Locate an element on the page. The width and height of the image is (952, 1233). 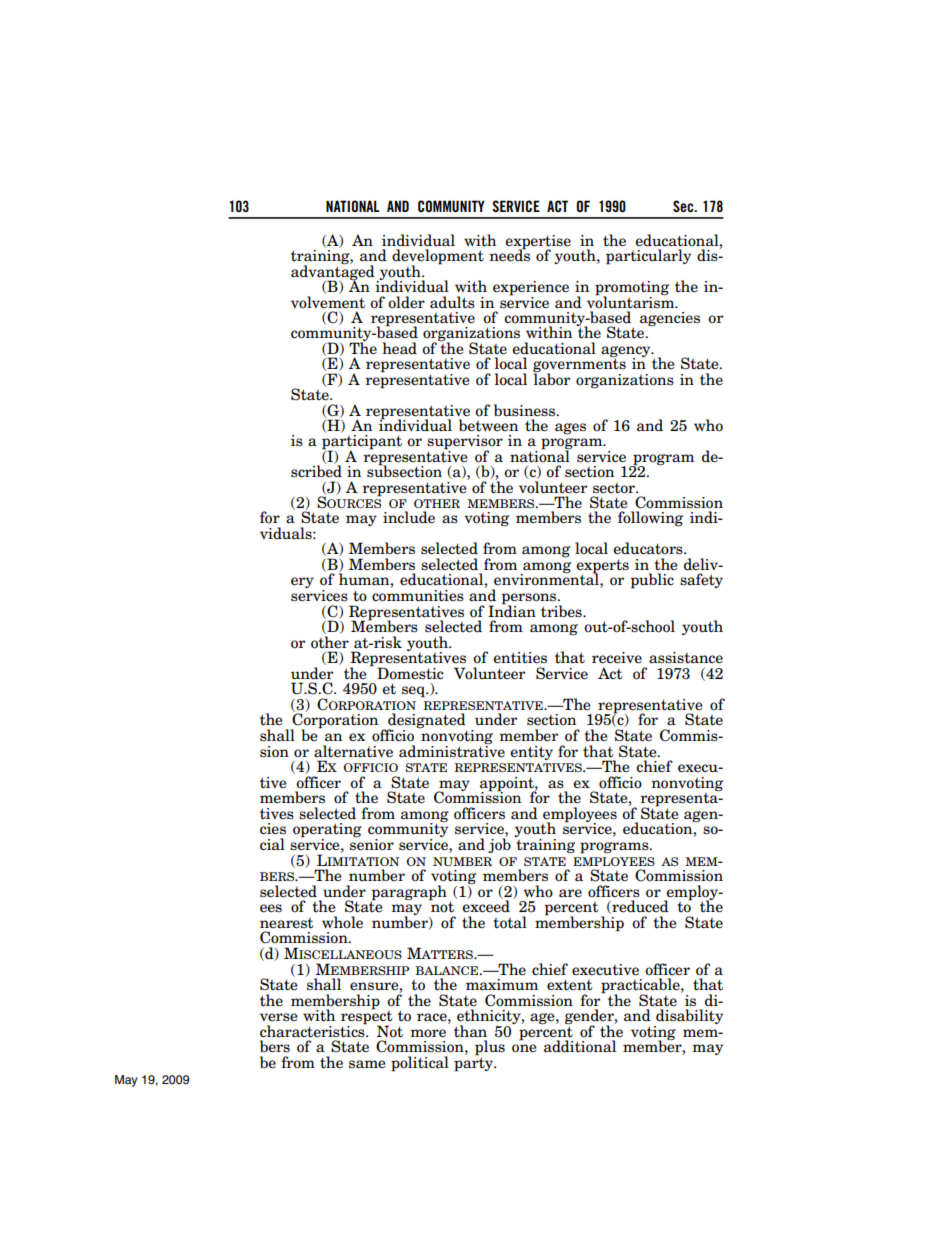
job is located at coordinates (499, 844).
